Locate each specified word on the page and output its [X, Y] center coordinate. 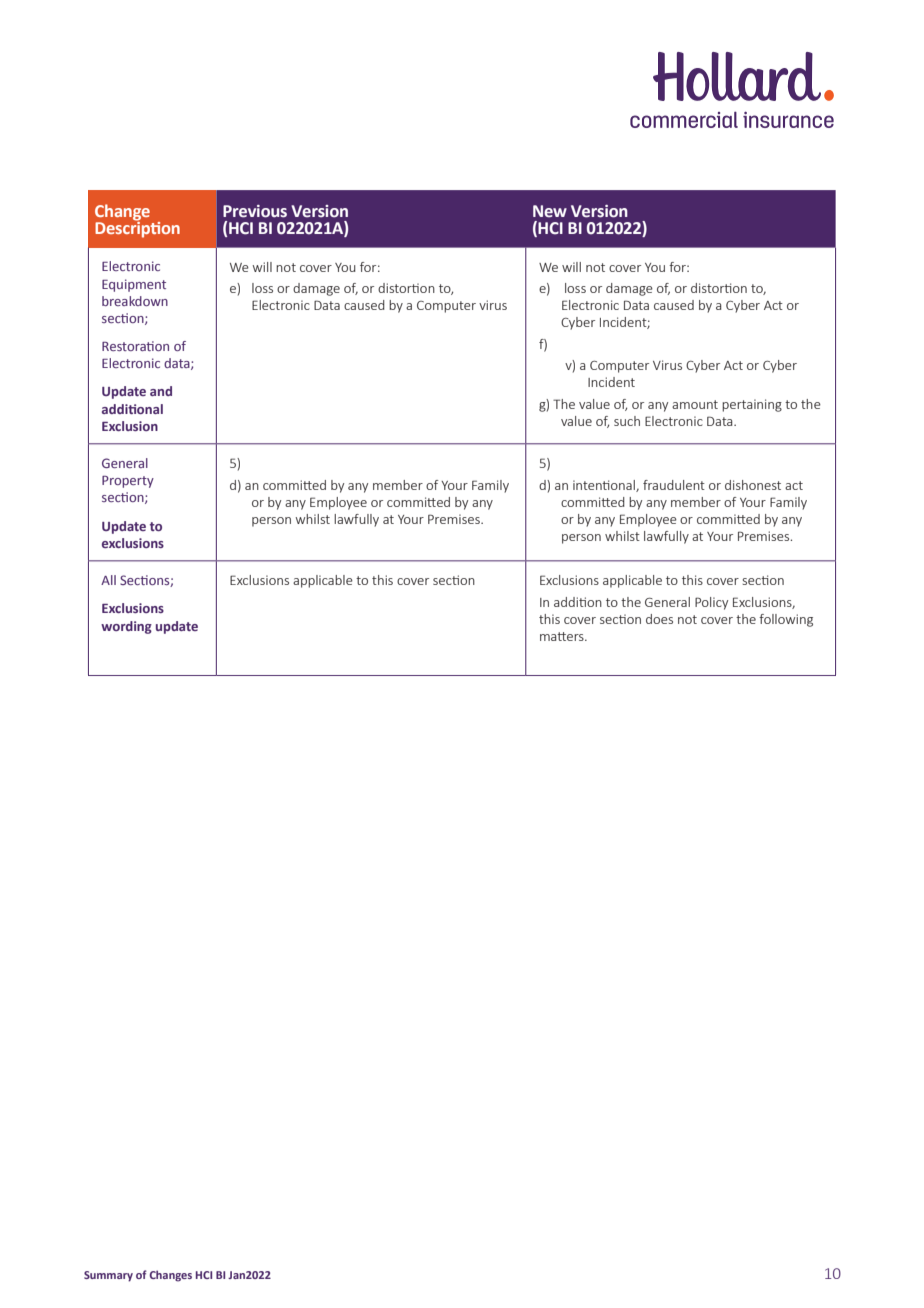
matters [563, 636]
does [659, 619]
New [550, 211]
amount [695, 404]
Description [137, 228]
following [786, 620]
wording [126, 627]
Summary [108, 1276]
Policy [711, 603]
